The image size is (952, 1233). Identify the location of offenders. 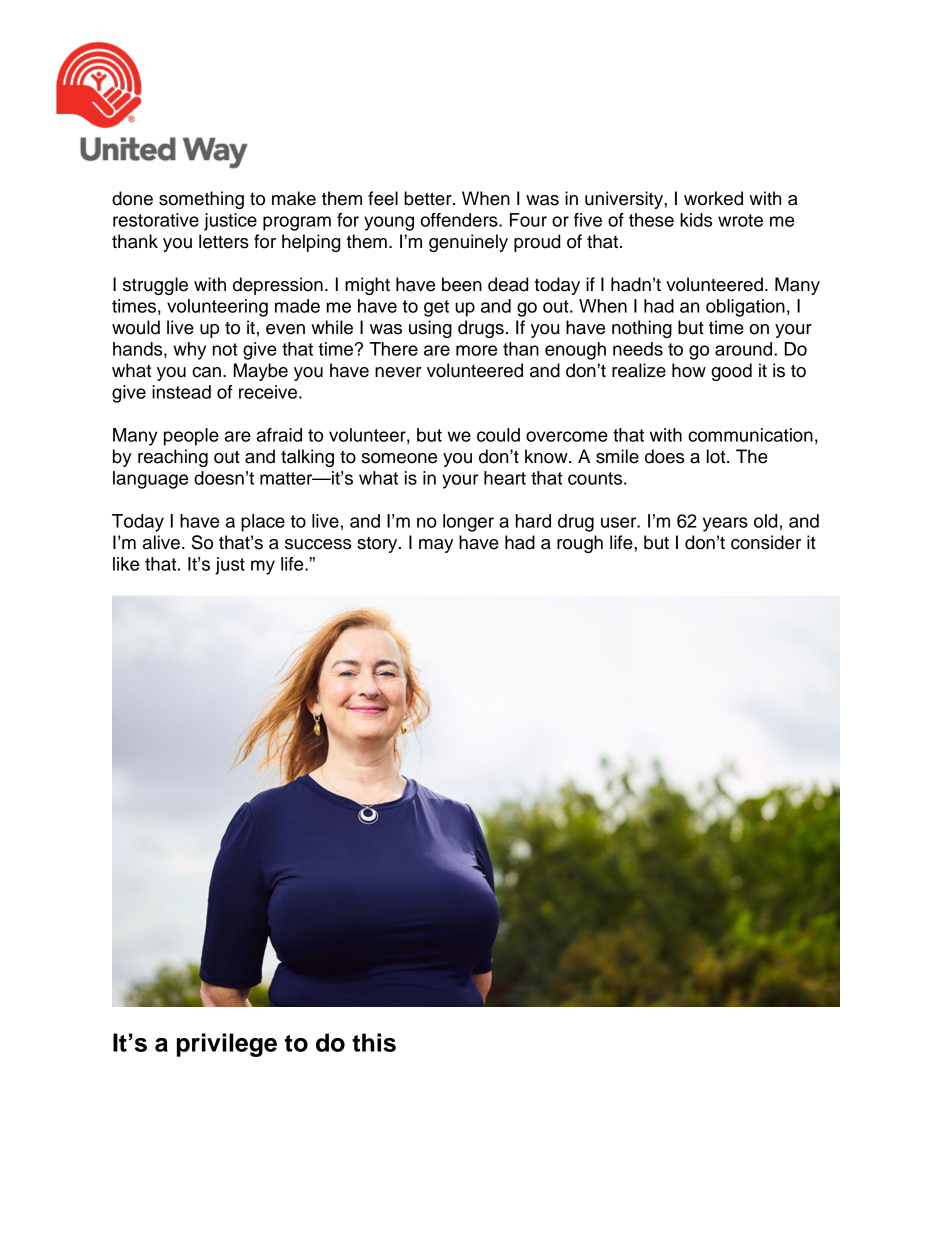
(460, 220).
